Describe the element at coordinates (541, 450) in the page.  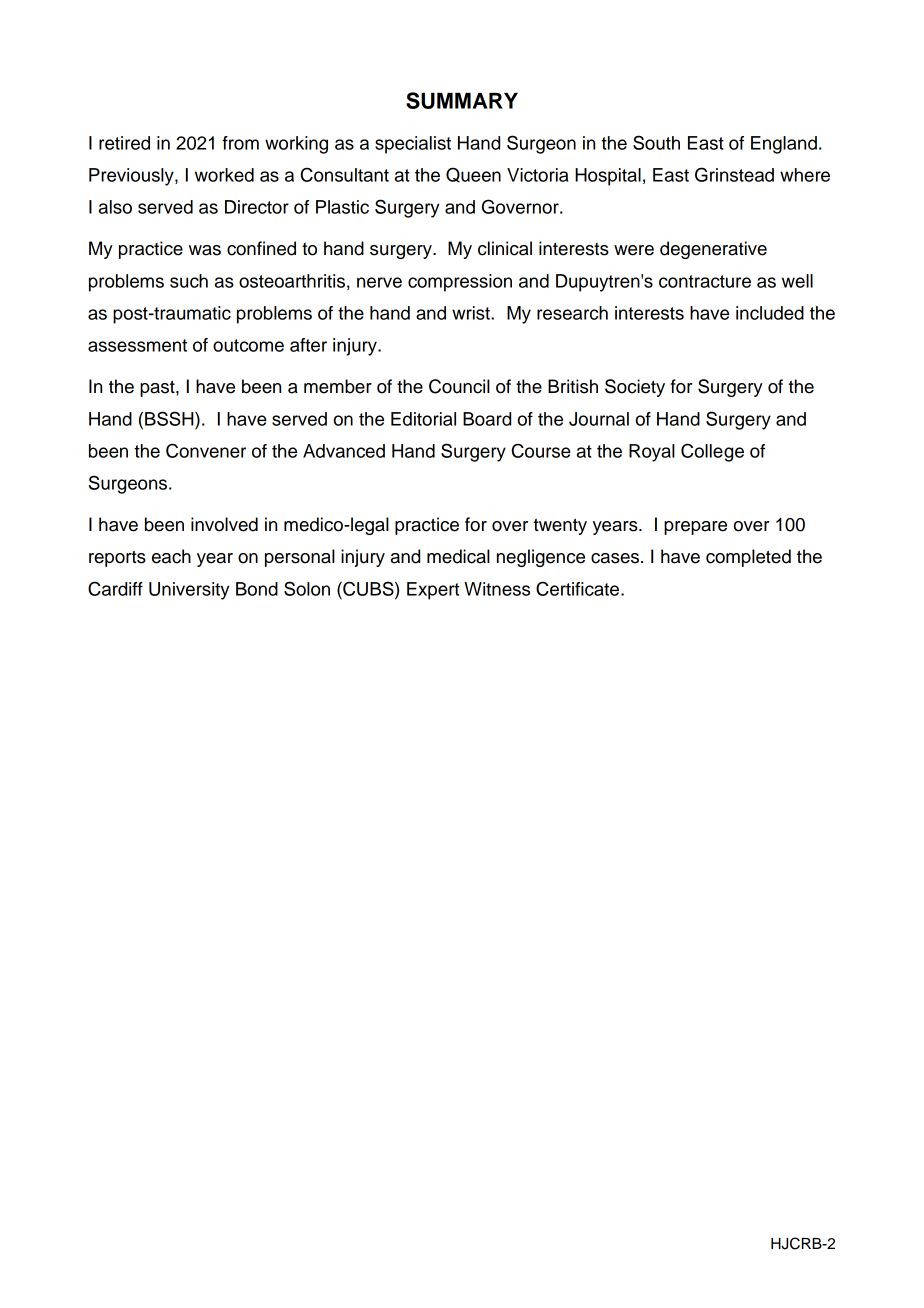
I see `Course` at that location.
